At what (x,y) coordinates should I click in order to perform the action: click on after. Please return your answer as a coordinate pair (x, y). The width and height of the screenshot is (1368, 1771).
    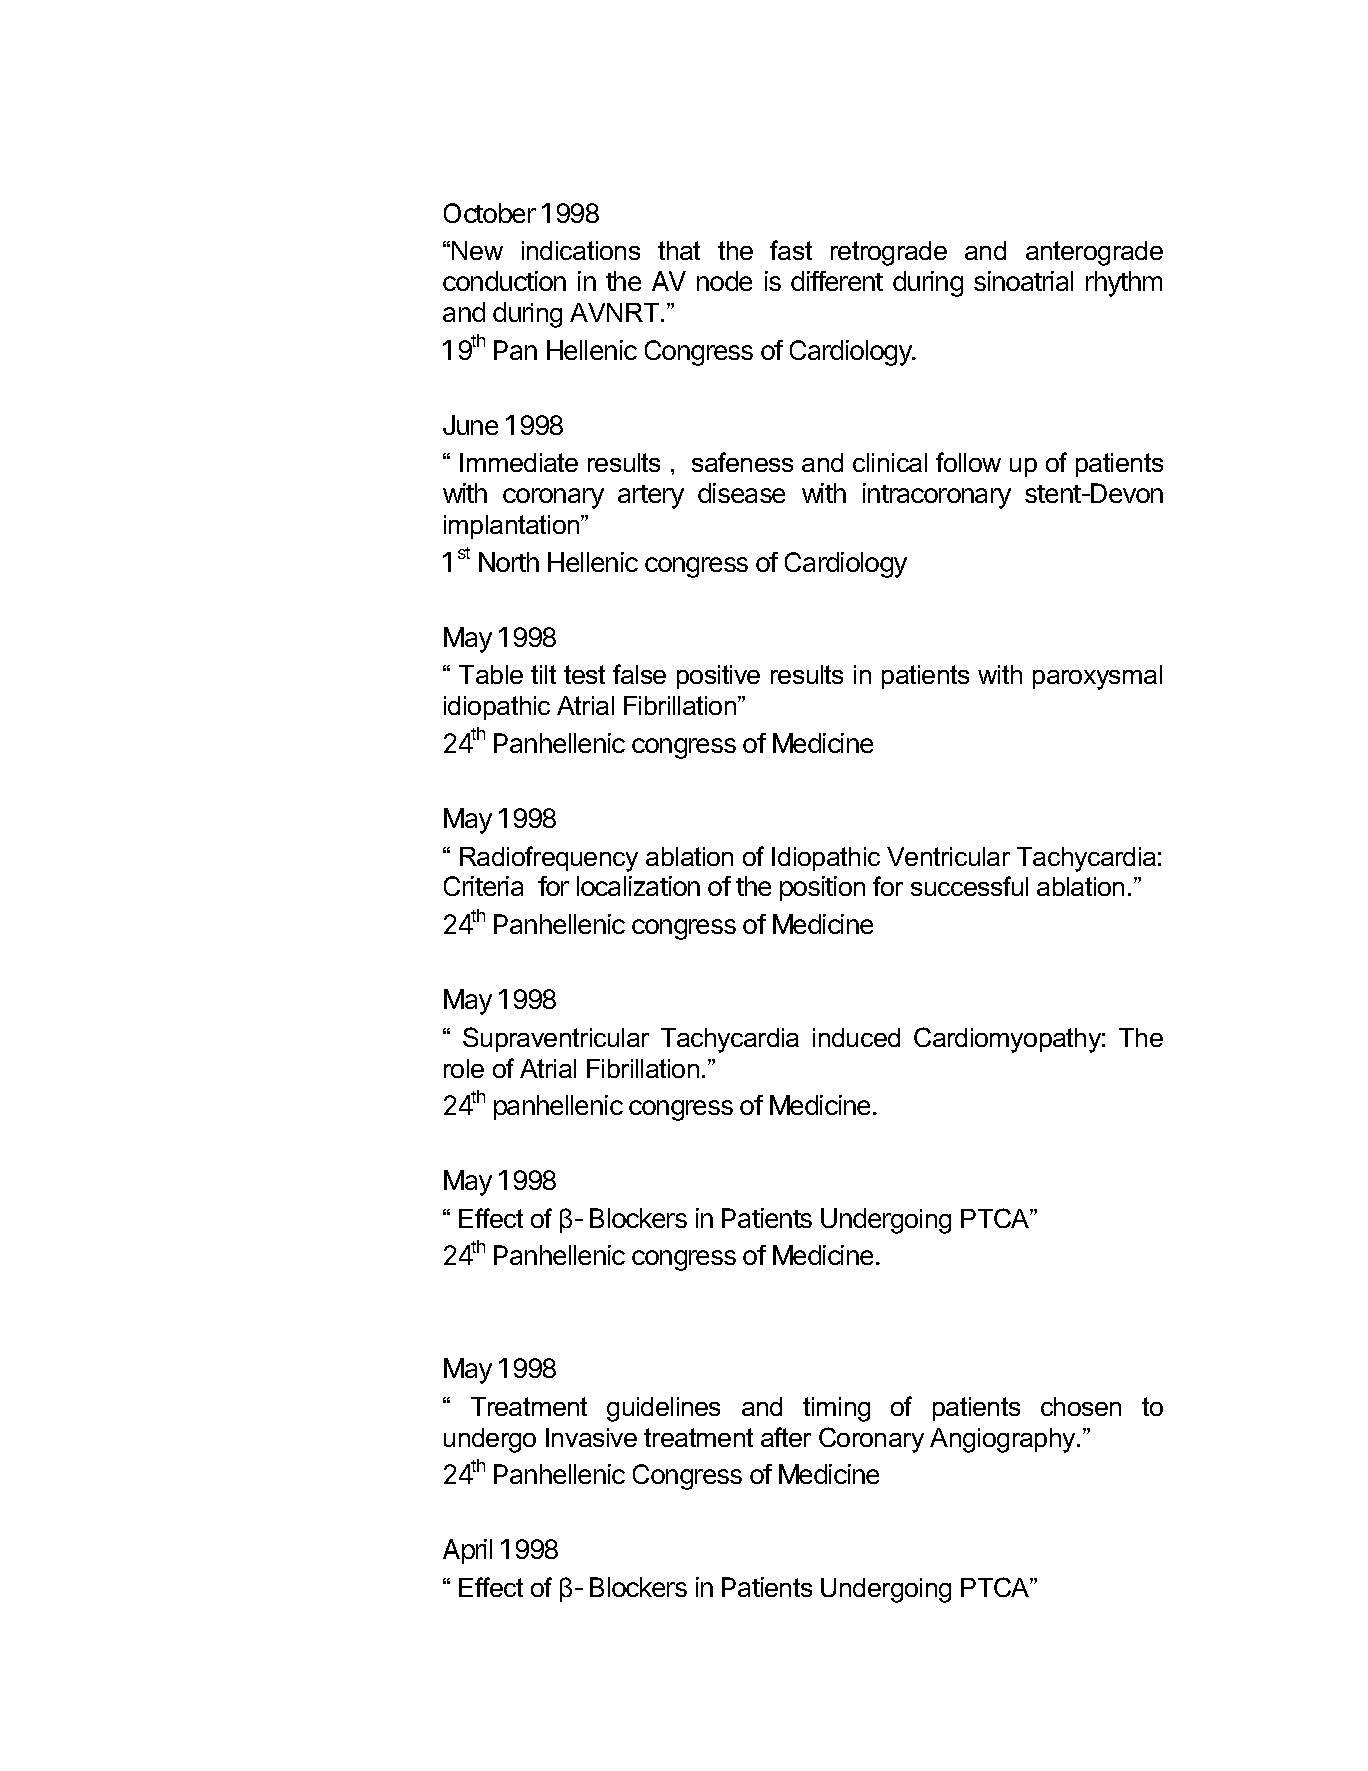
    Looking at the image, I should click on (786, 1437).
